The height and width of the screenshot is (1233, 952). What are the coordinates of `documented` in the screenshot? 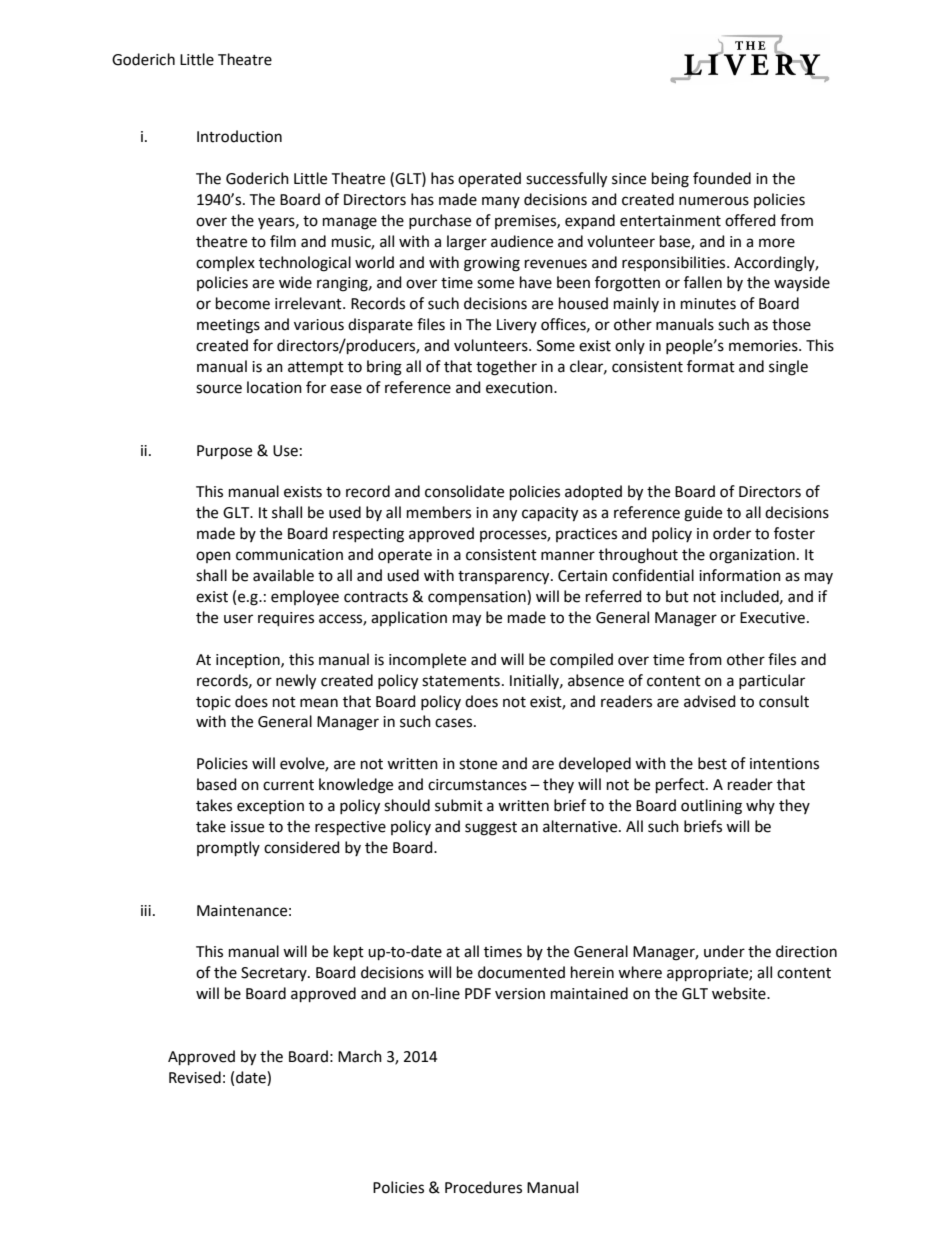 It's located at (521, 972).
